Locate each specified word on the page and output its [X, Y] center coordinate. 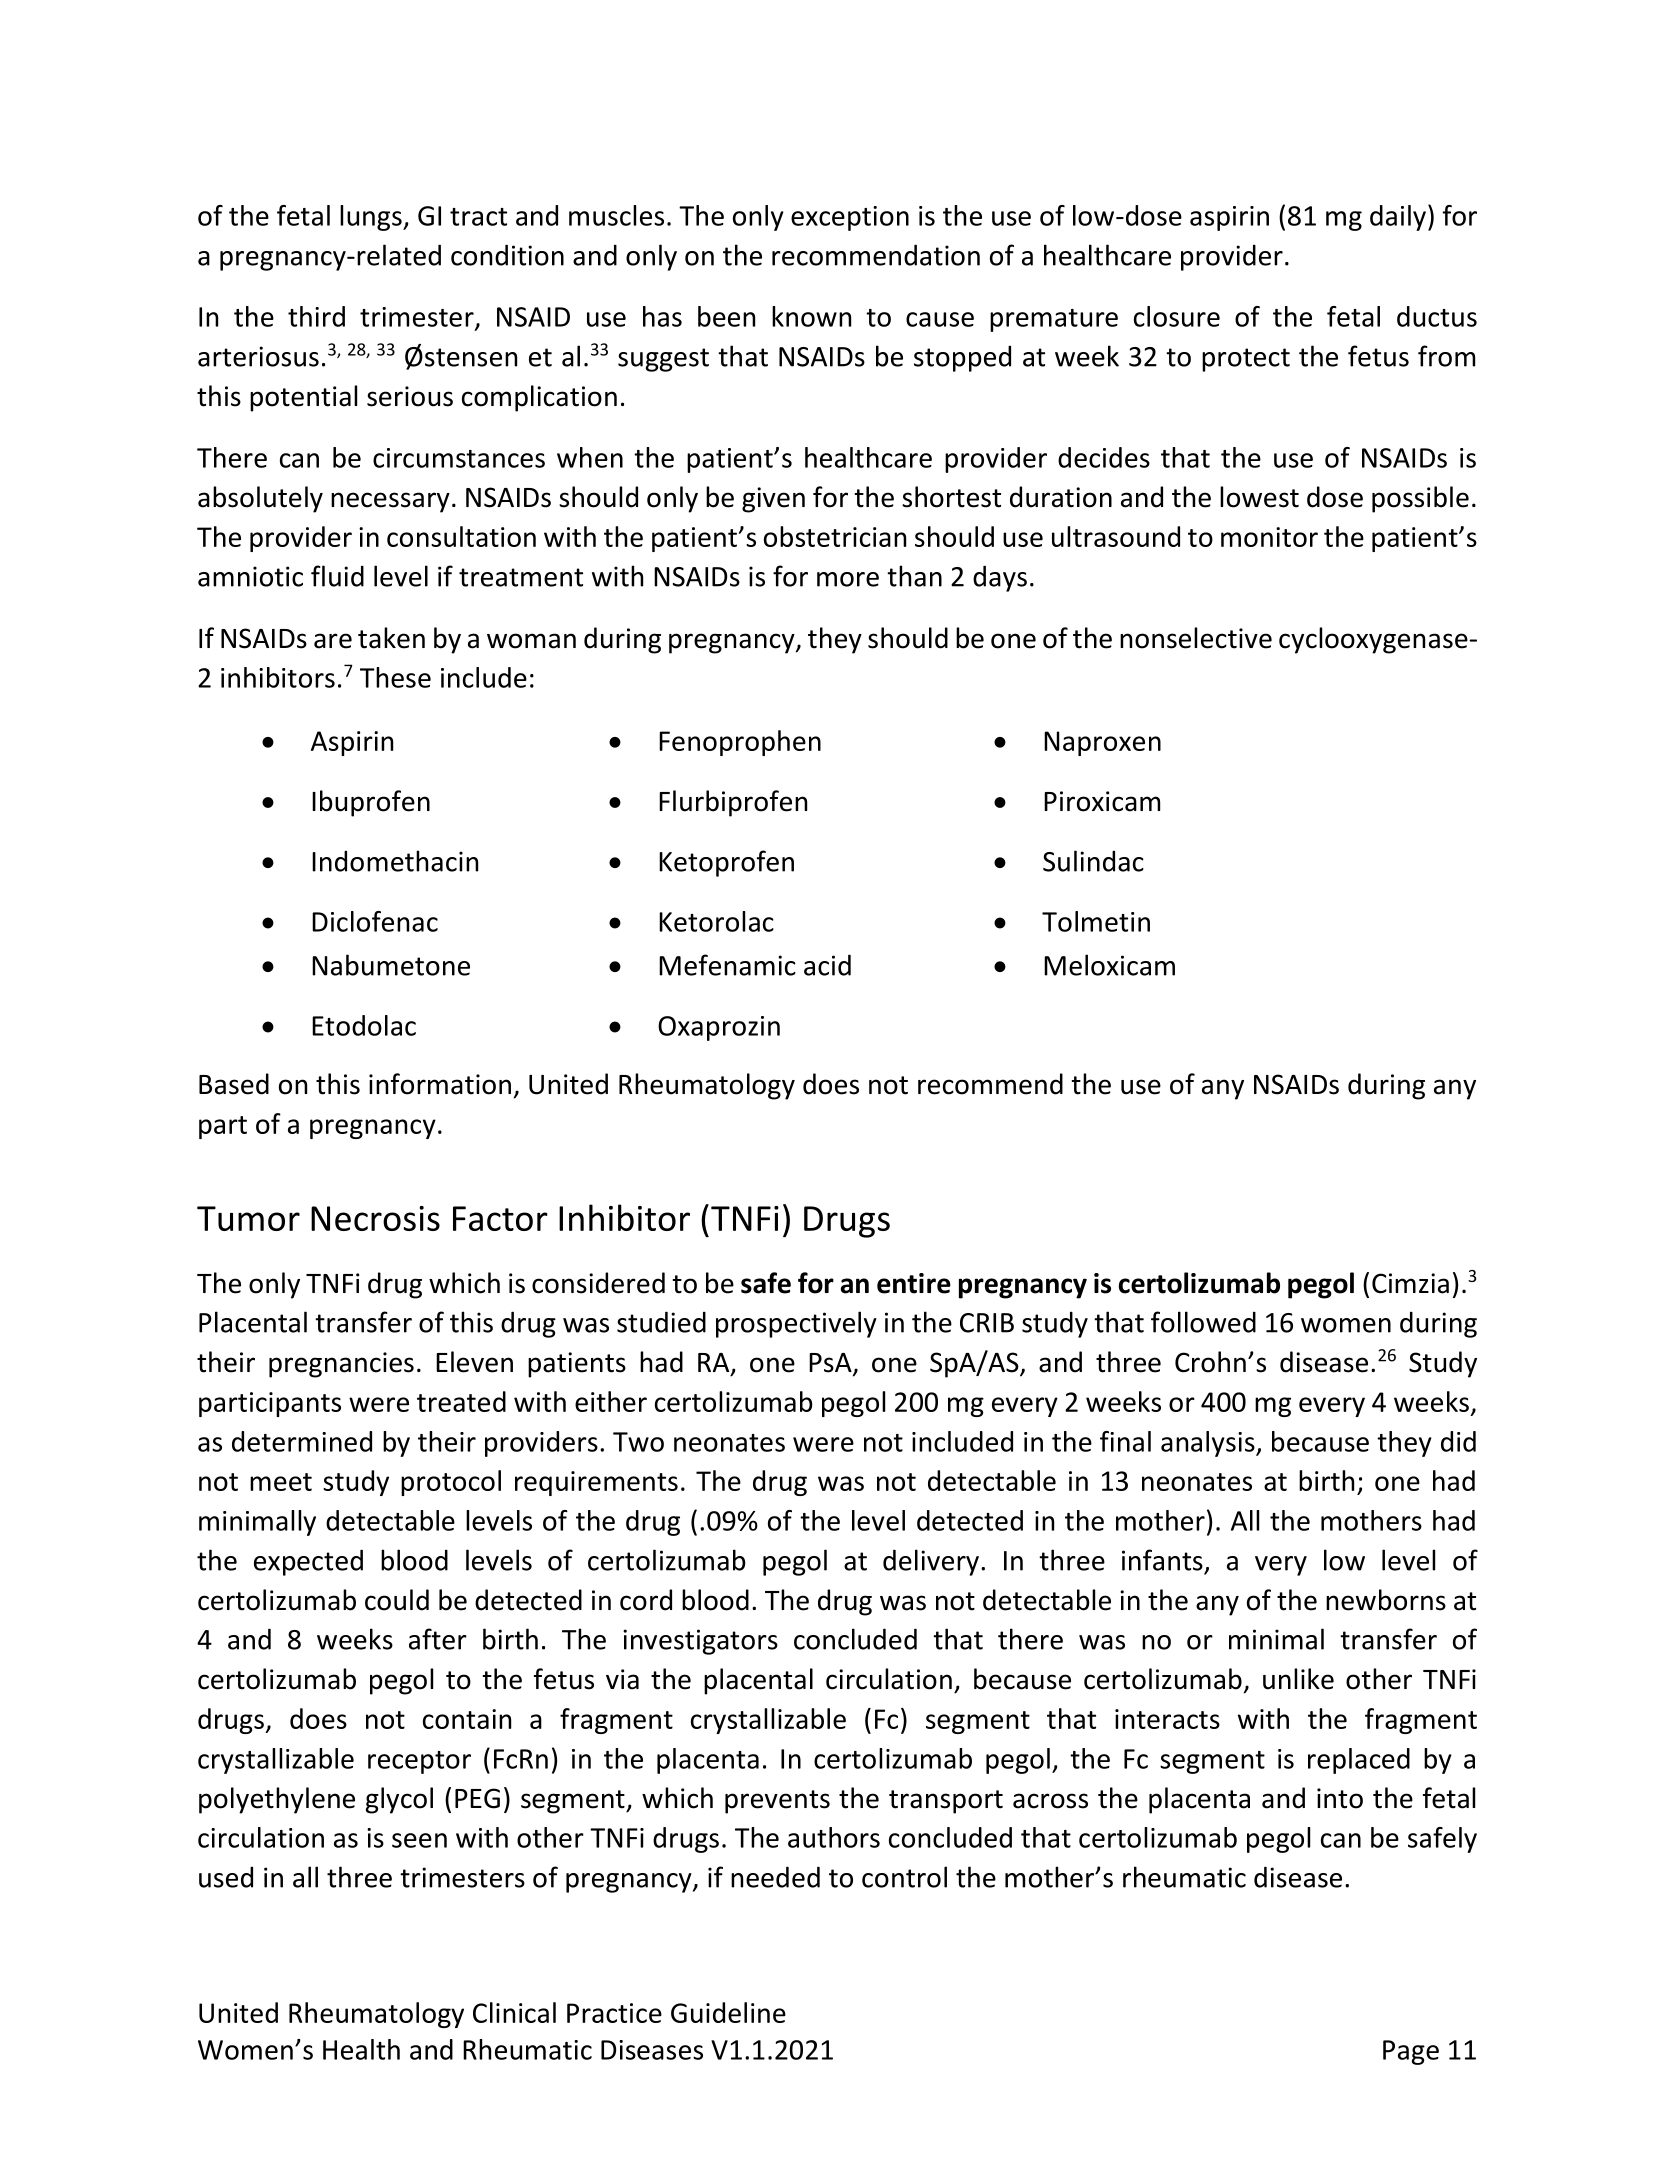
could [397, 1600]
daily [1398, 218]
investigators [700, 1642]
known [811, 316]
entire [914, 1283]
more [848, 579]
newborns [1386, 1600]
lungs [372, 218]
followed [1203, 1322]
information [440, 1084]
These [395, 677]
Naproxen [1102, 743]
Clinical [514, 2012]
